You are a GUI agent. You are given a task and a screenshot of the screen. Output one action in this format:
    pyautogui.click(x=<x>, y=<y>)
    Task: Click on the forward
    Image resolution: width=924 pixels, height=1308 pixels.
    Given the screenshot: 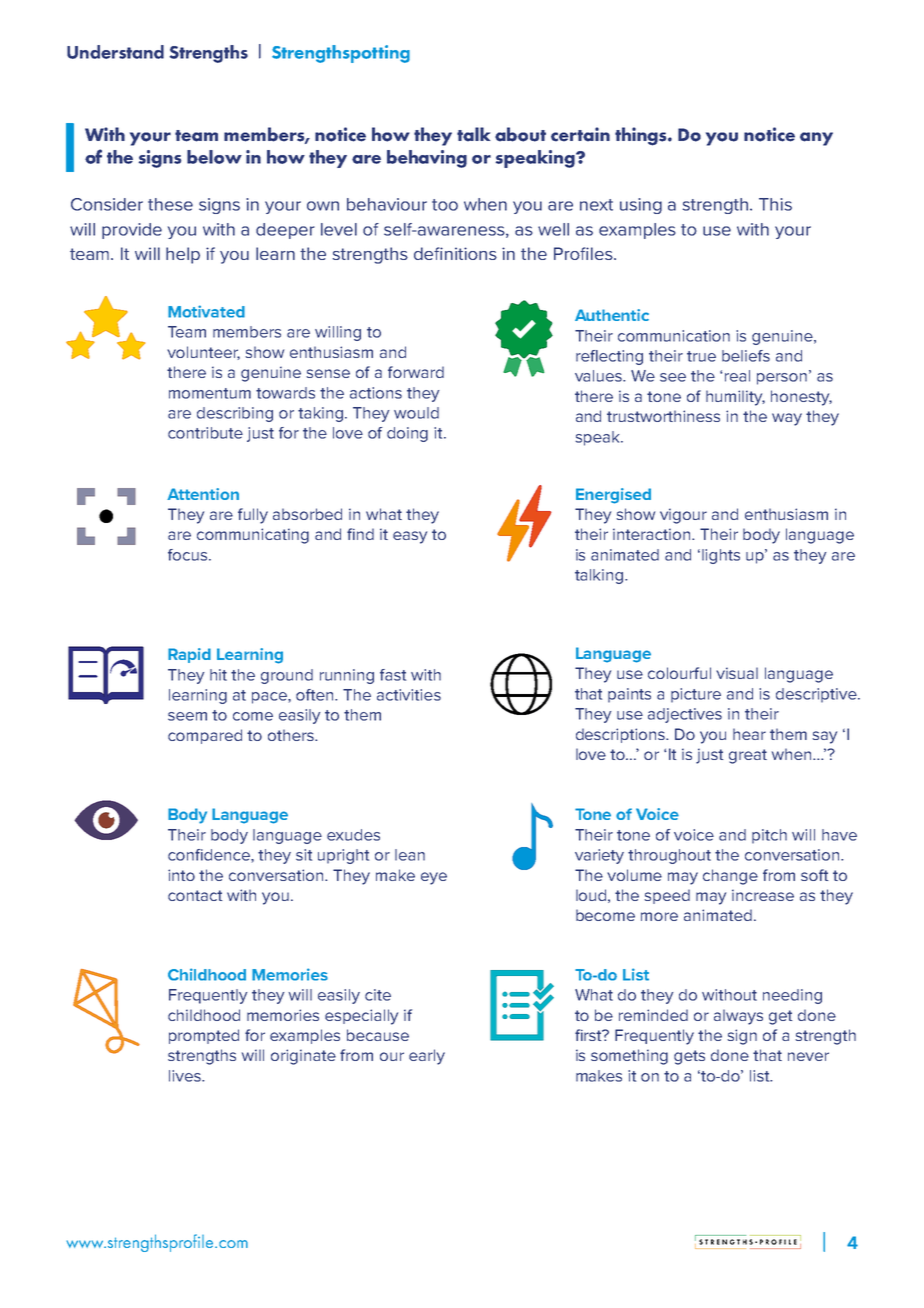 What is the action you would take?
    pyautogui.click(x=416, y=372)
